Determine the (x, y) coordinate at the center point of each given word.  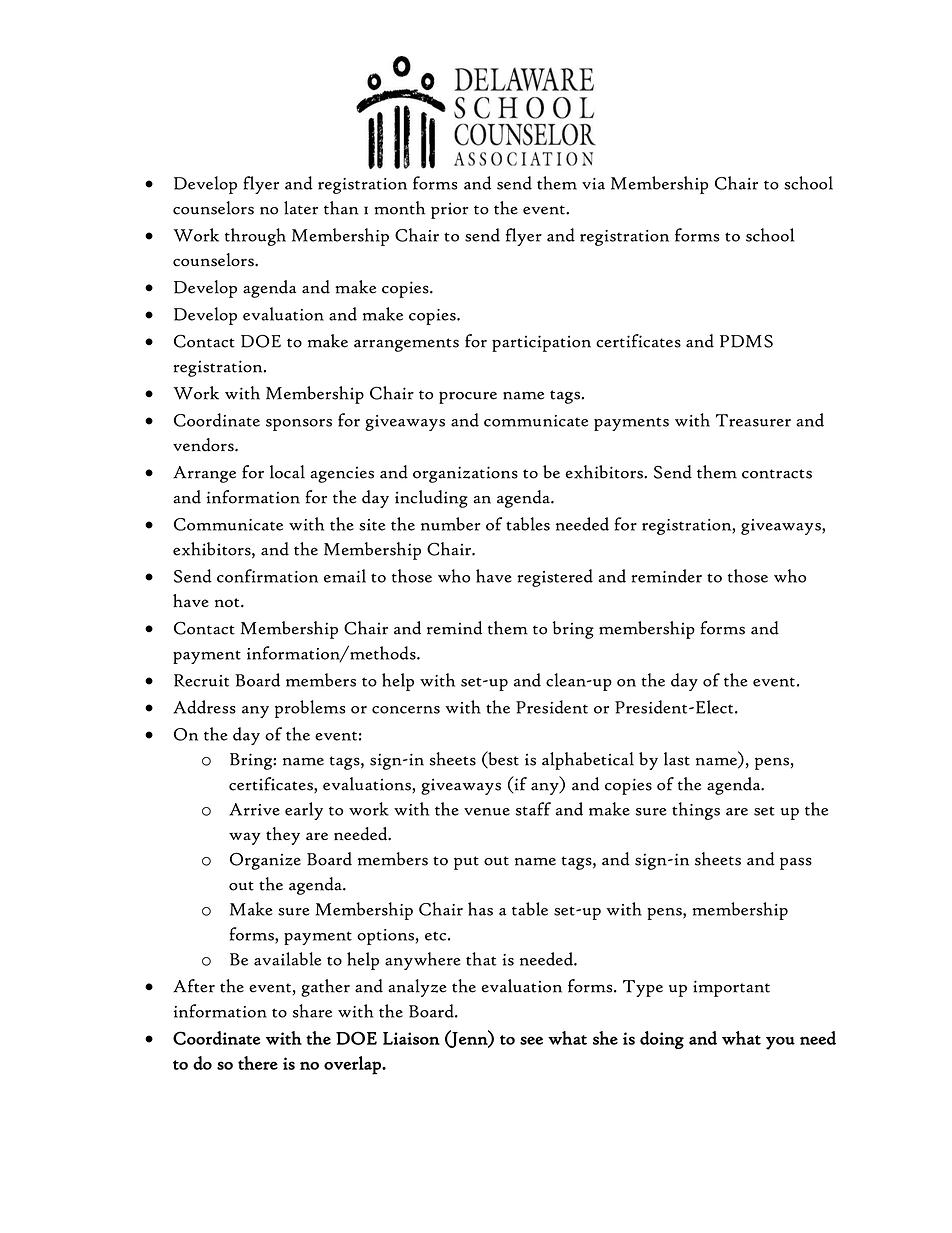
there (258, 1063)
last (677, 759)
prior (450, 210)
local (287, 472)
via (593, 184)
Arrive (254, 809)
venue (487, 812)
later (301, 208)
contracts (777, 474)
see (531, 1040)
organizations (465, 474)
